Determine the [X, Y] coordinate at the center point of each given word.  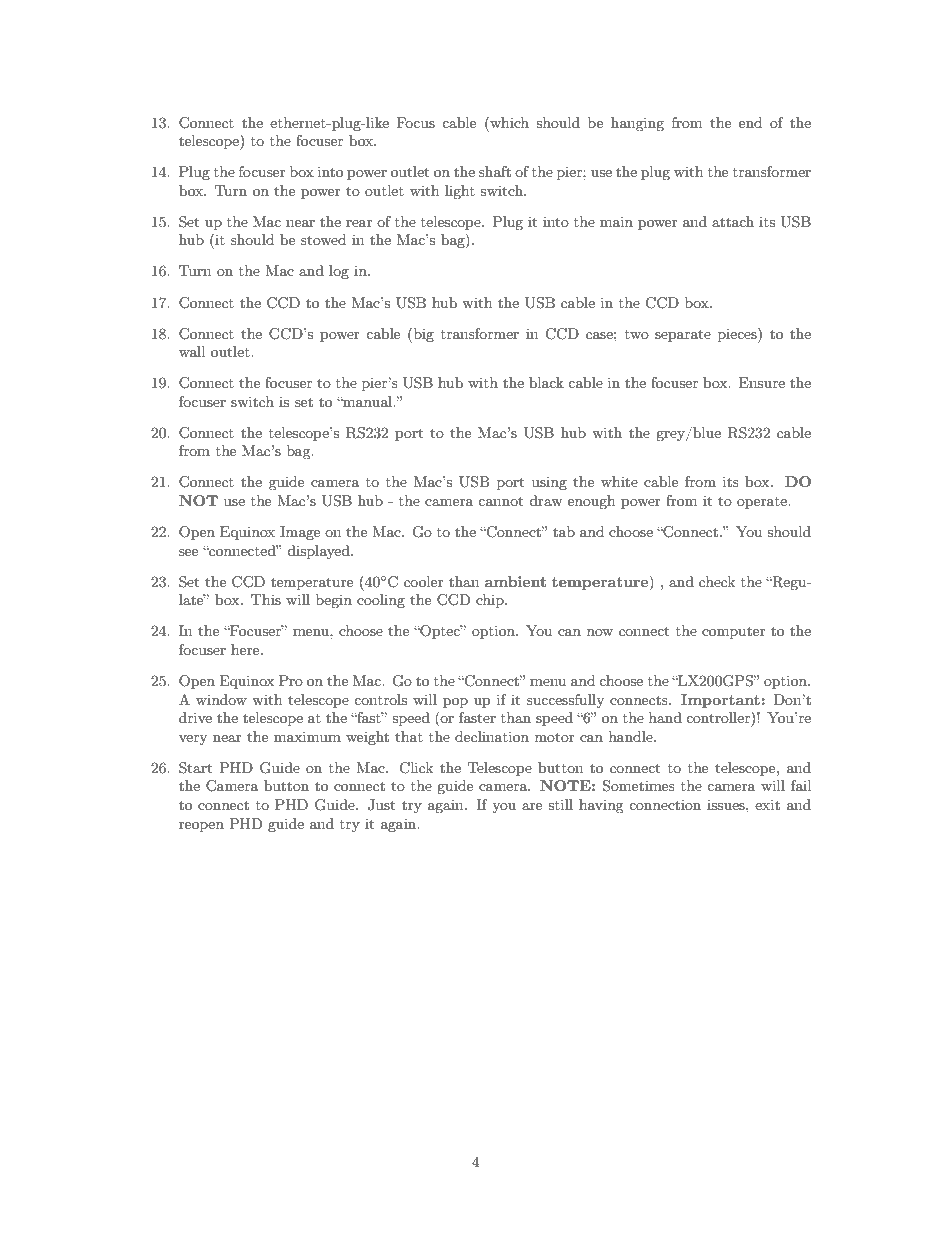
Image [300, 533]
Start [195, 768]
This [266, 599]
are [532, 806]
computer [734, 633]
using [549, 483]
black [546, 382]
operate [763, 503]
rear [359, 223]
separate [683, 335]
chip [491, 601]
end [750, 122]
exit [767, 804]
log [339, 272]
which [508, 122]
